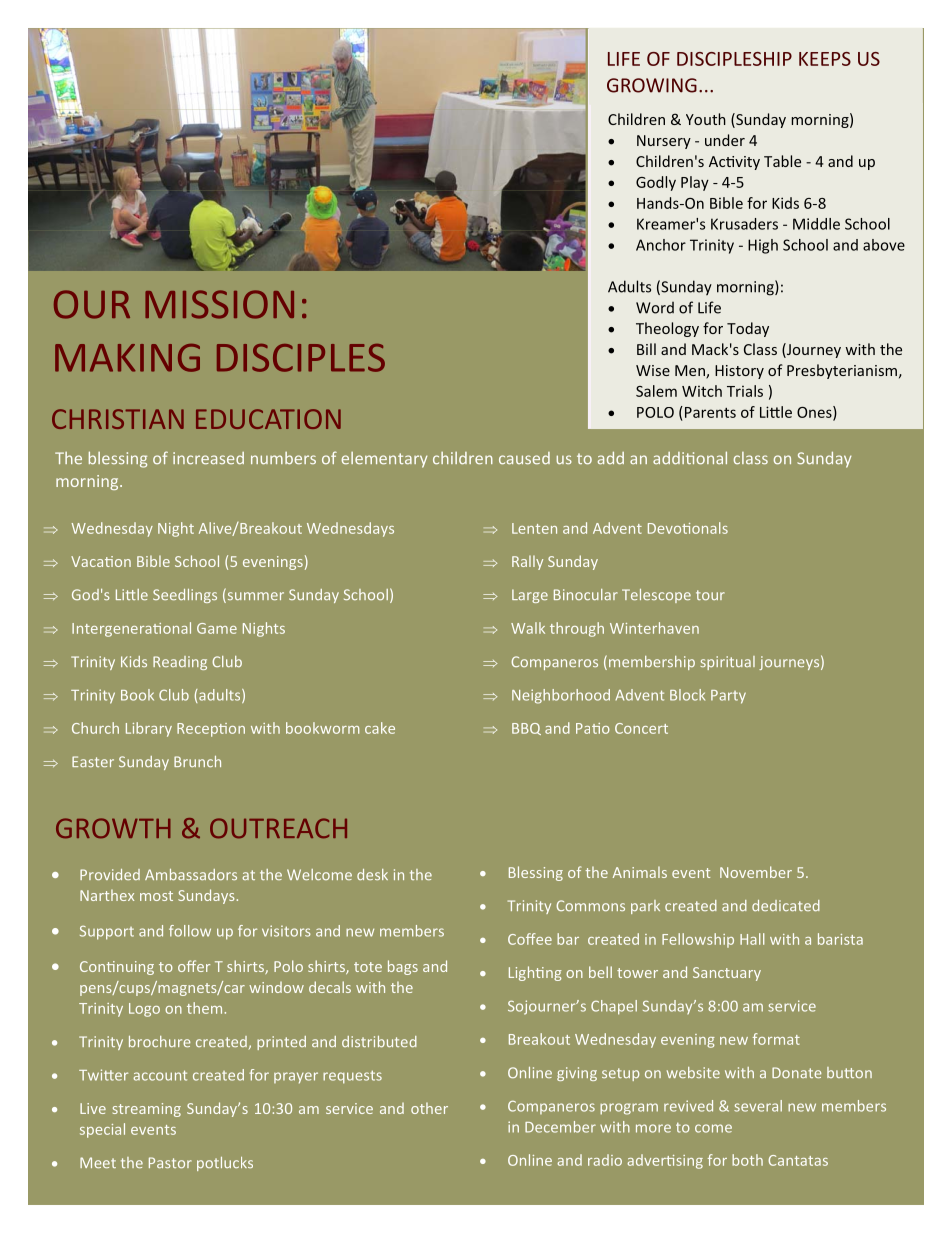 The width and height of the screenshot is (952, 1233). Describe the element at coordinates (185, 596) in the screenshot. I see `Seedlings` at that location.
